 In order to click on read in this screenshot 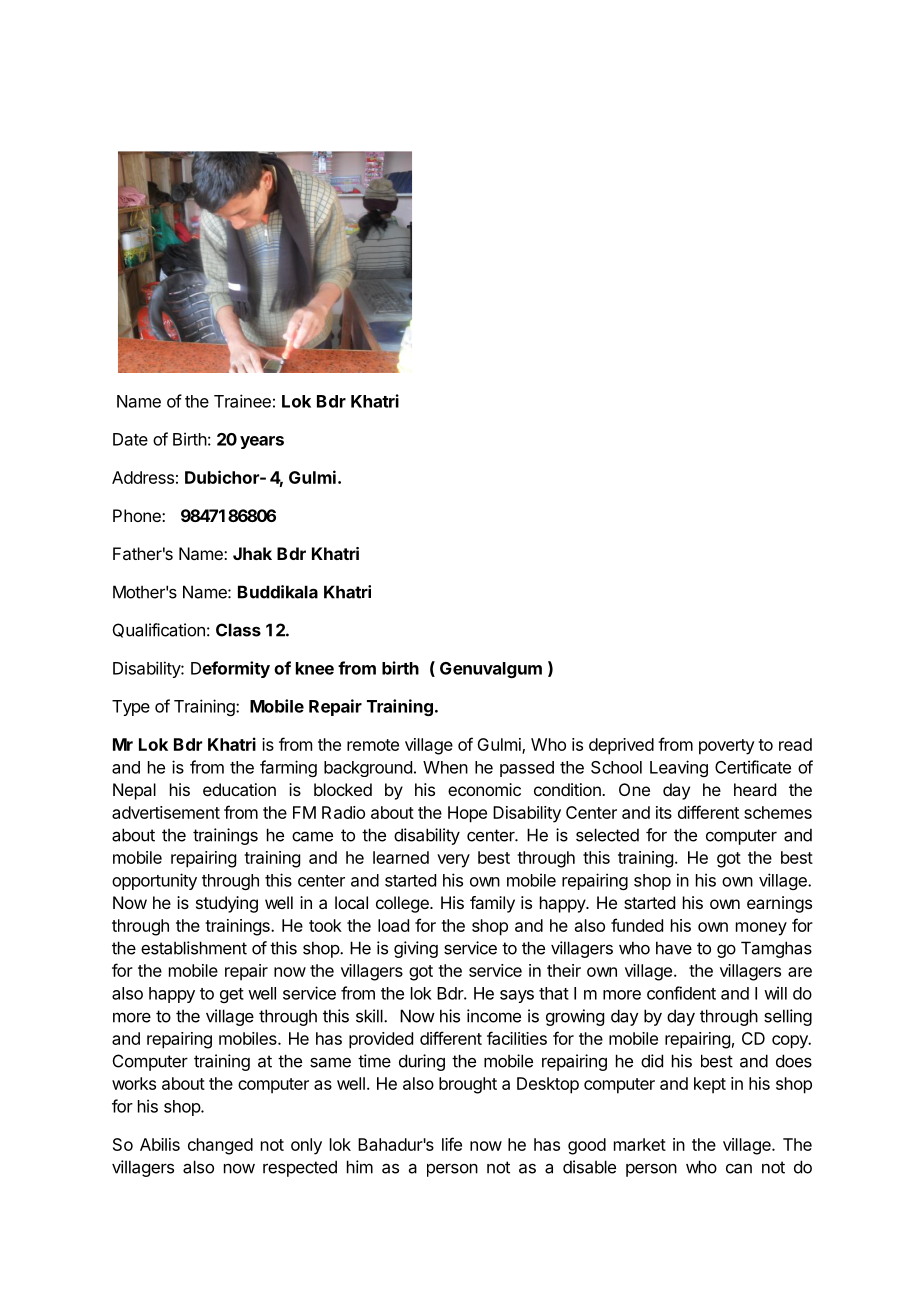, I will do `click(795, 744)`.
